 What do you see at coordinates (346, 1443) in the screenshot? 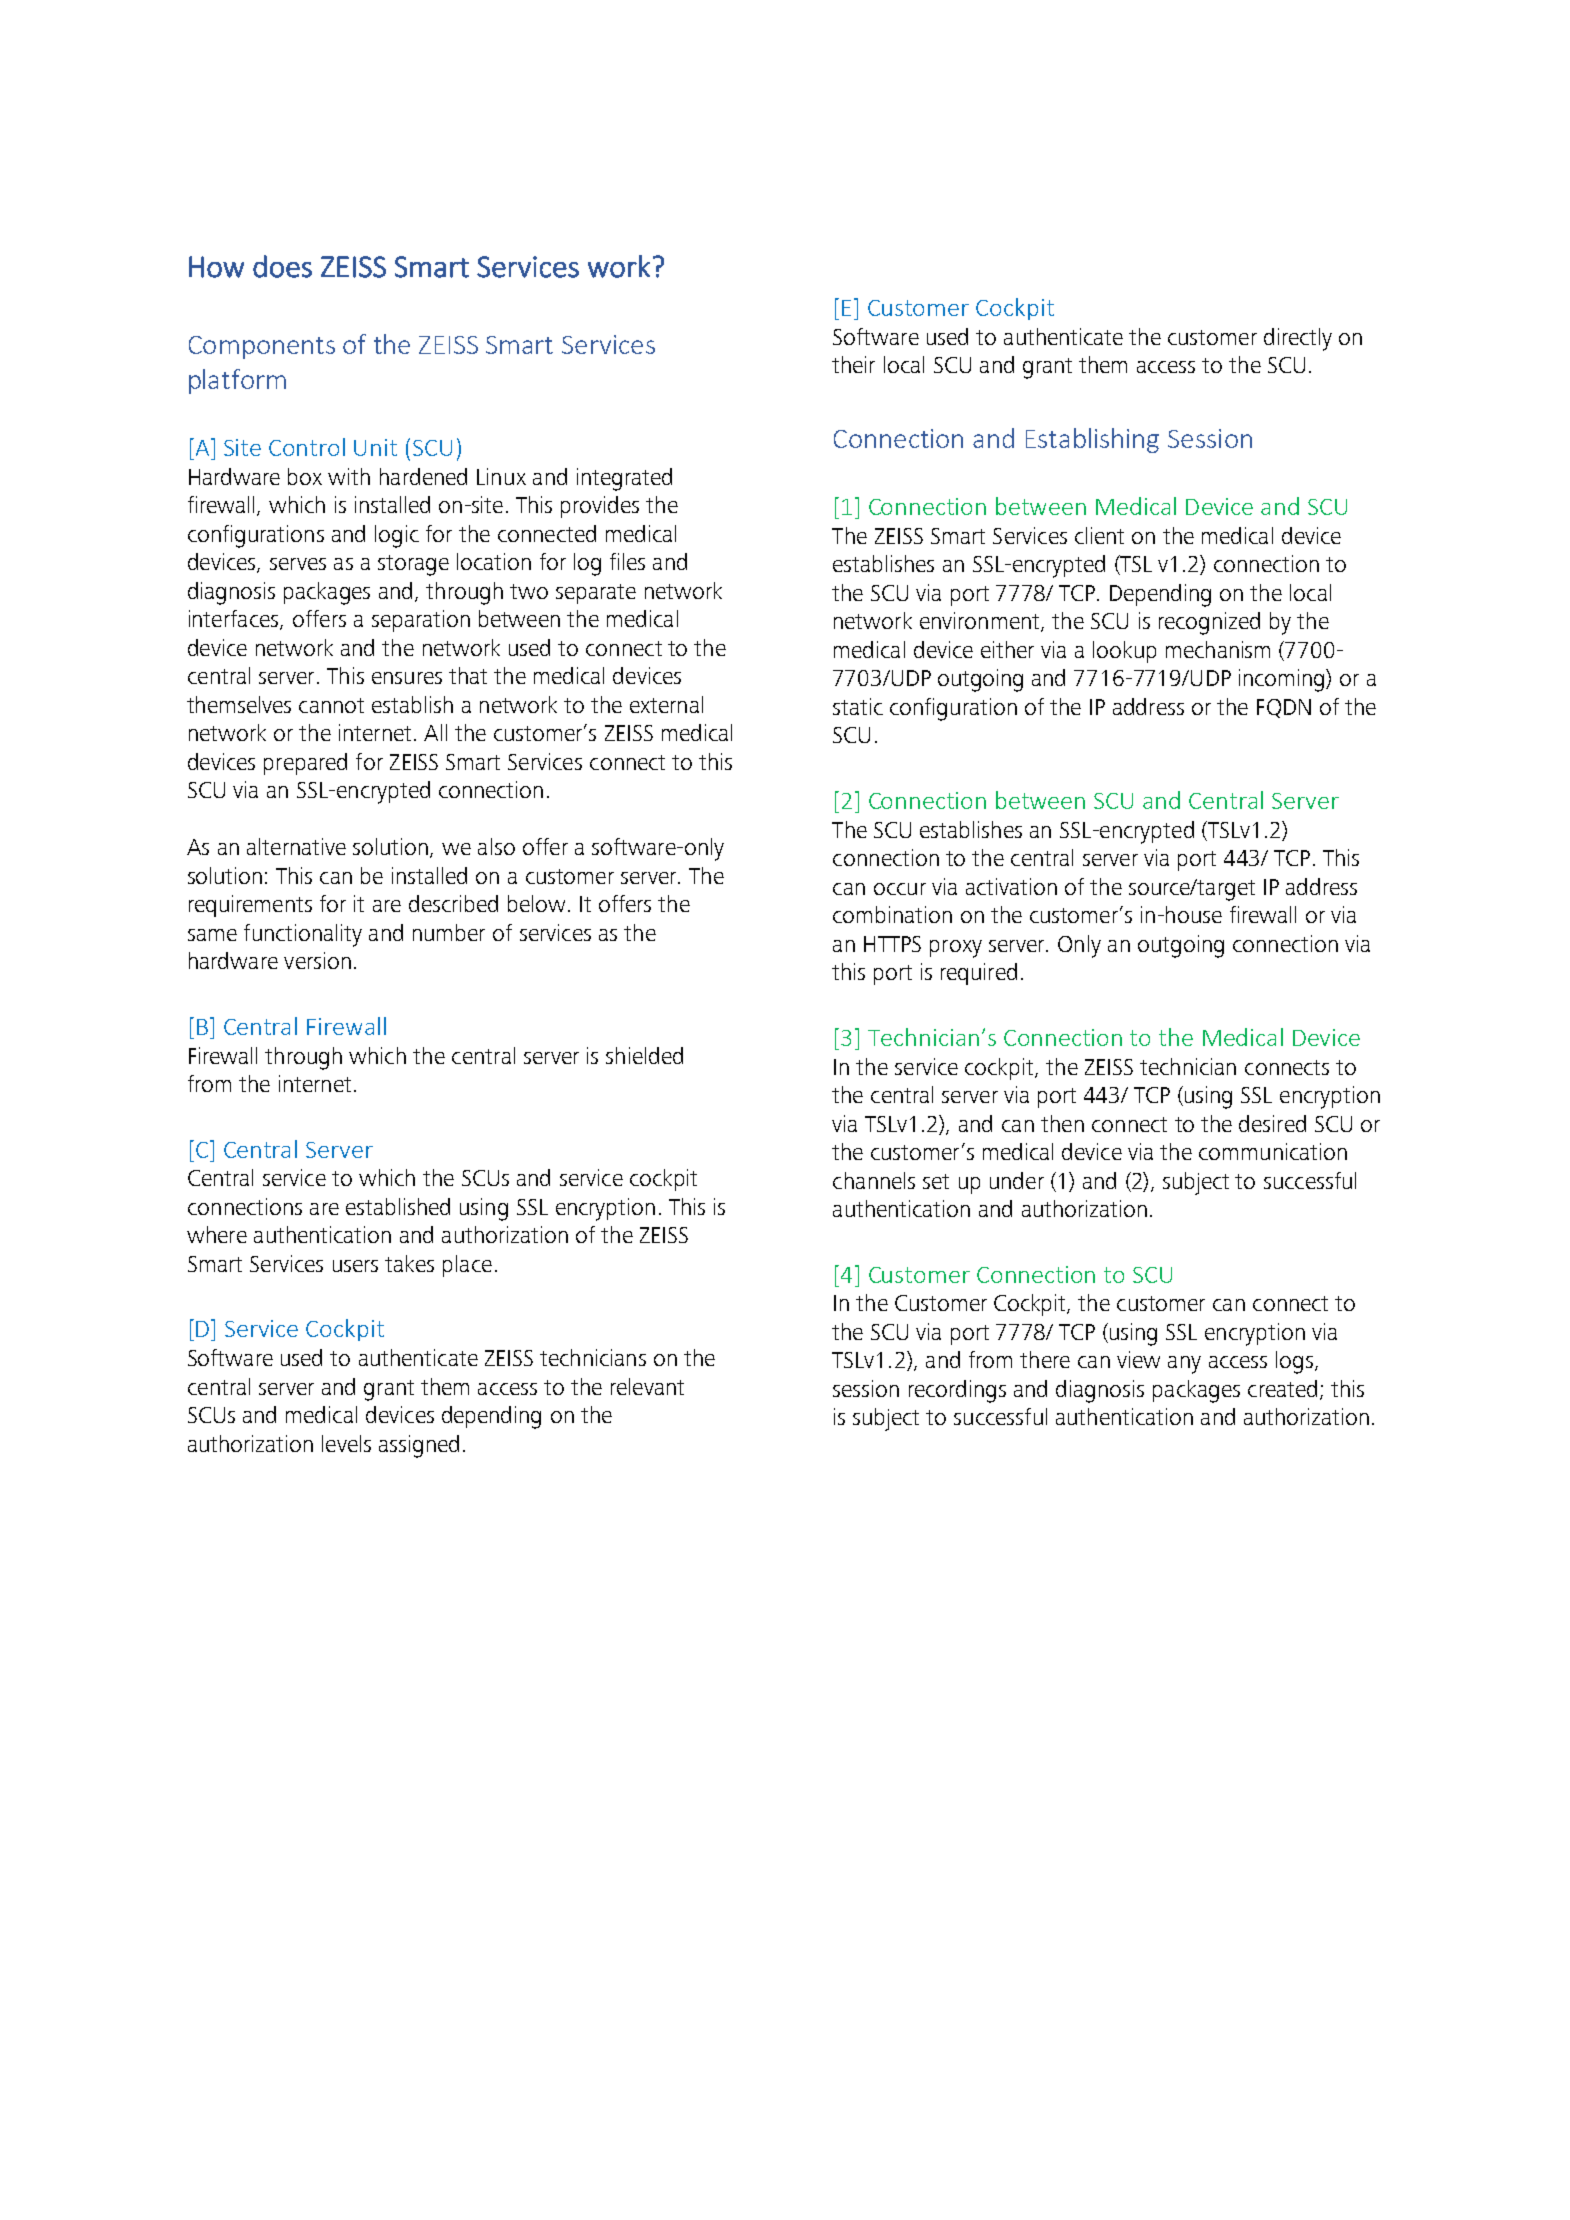
I see `levels` at bounding box center [346, 1443].
